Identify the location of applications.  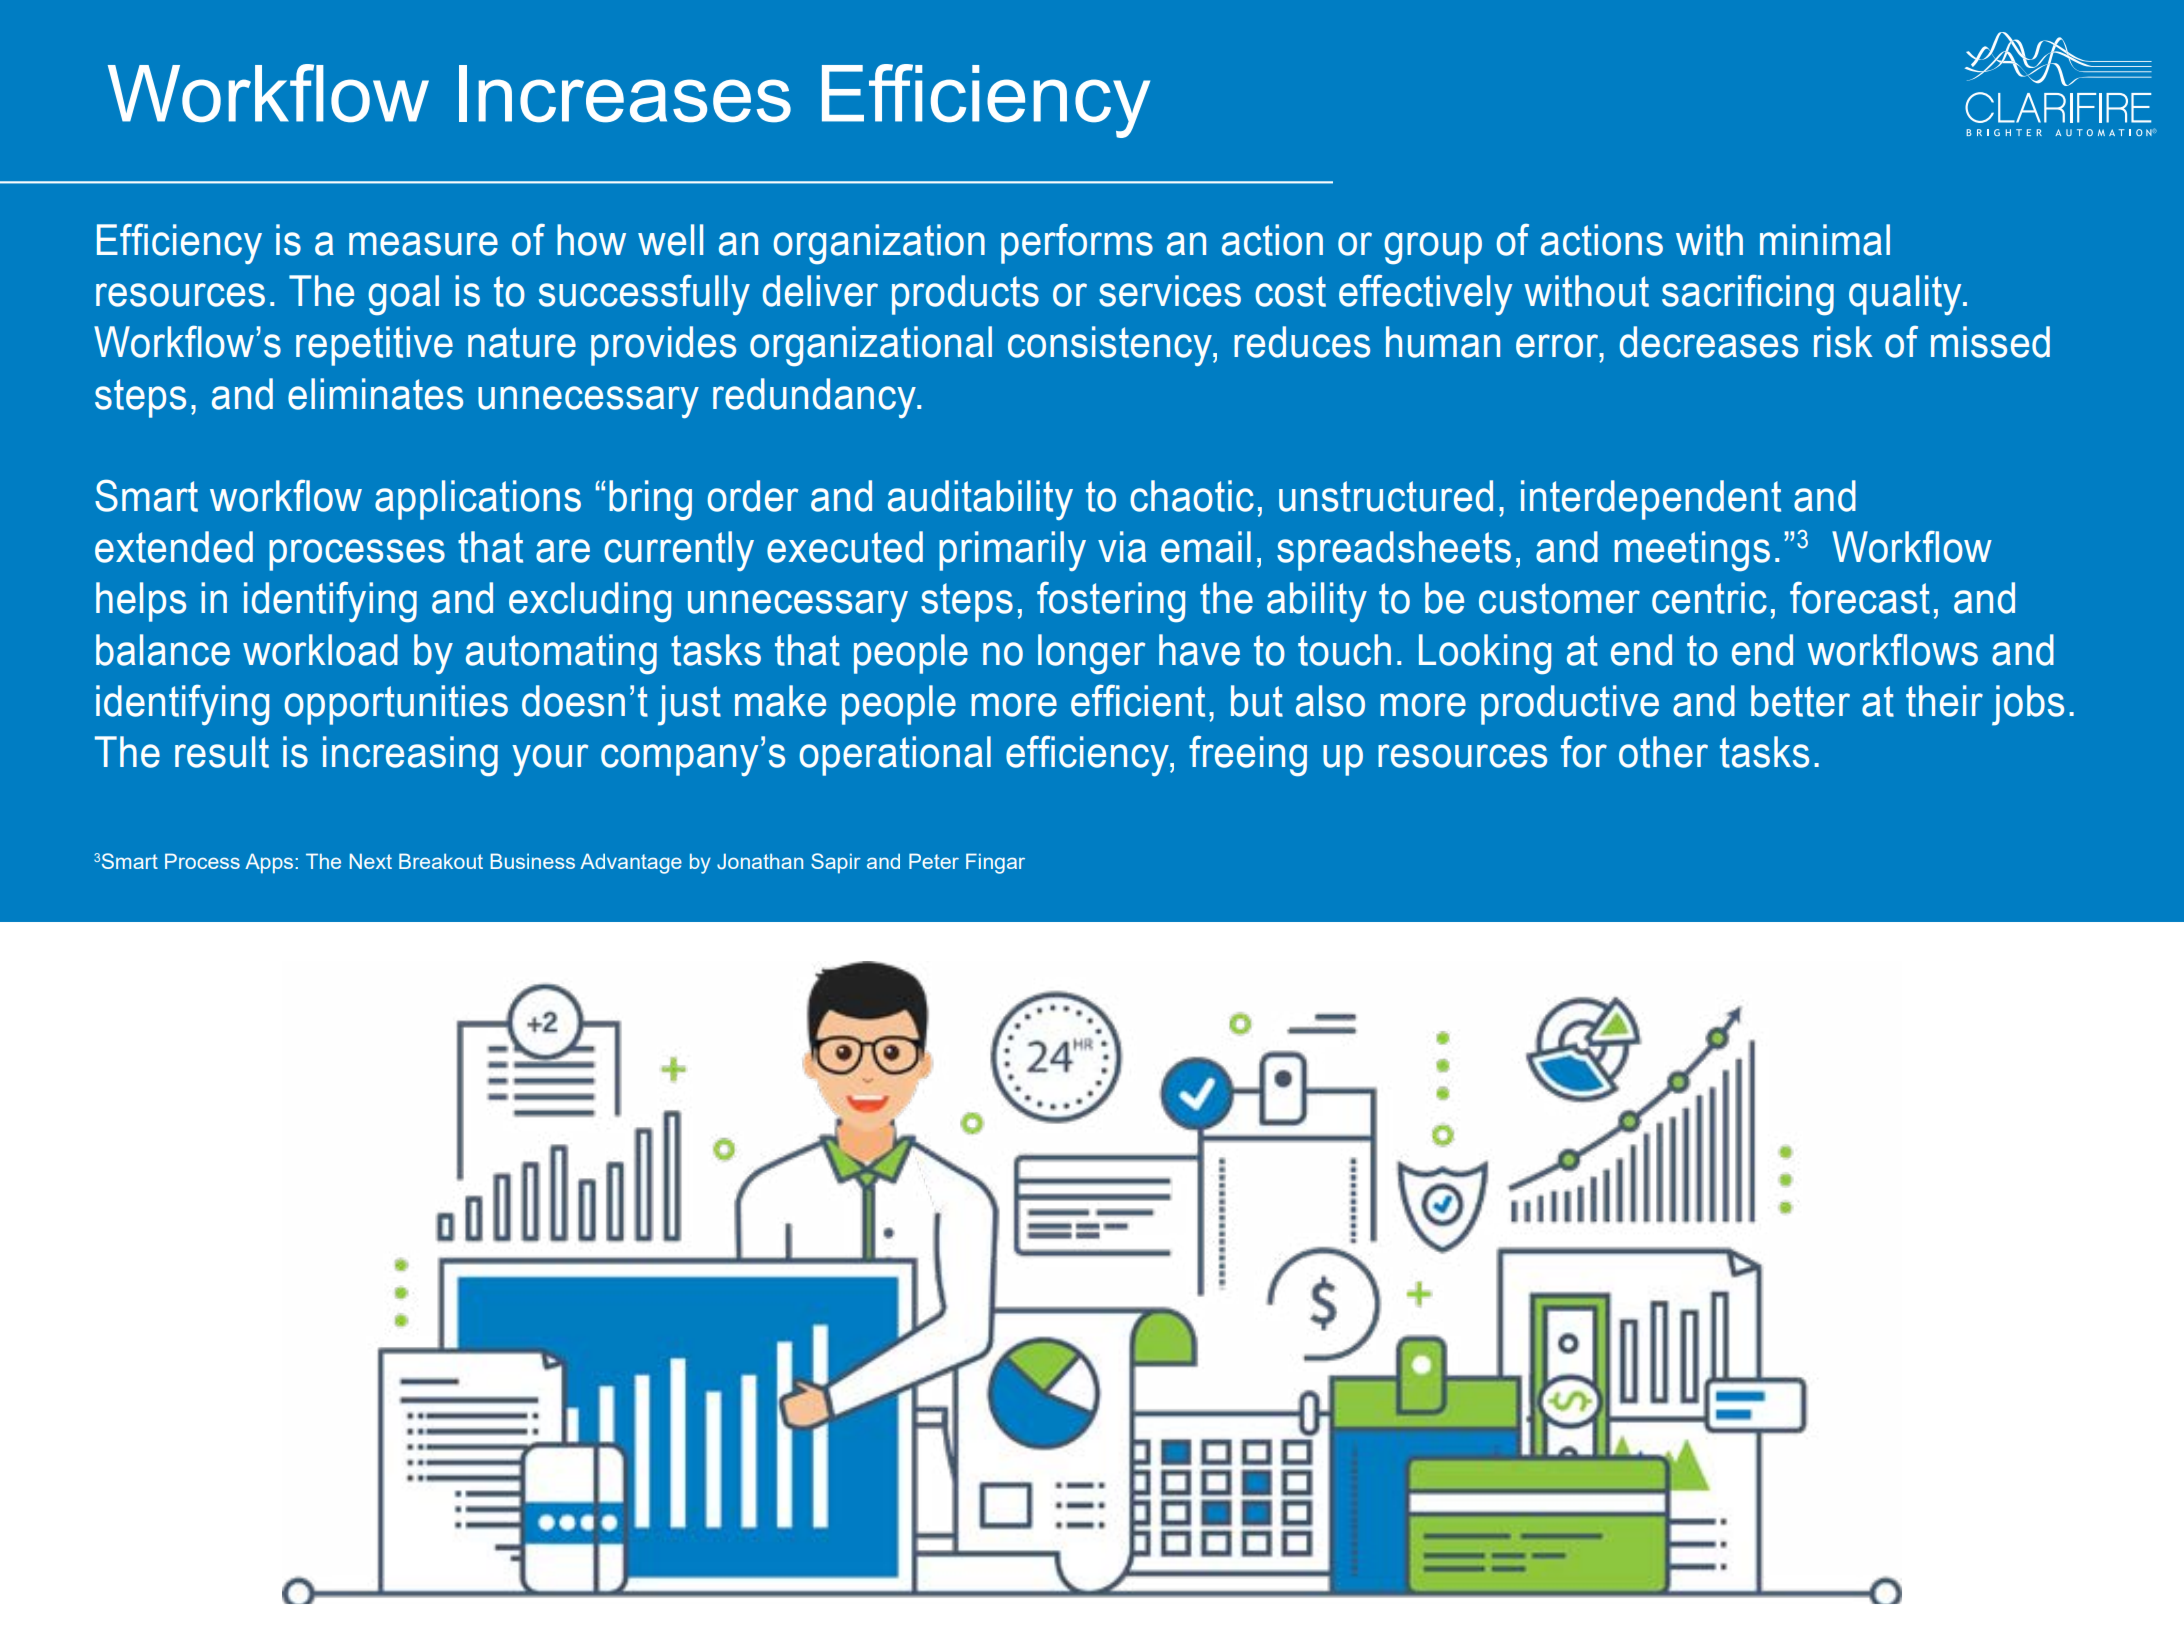
(478, 500).
